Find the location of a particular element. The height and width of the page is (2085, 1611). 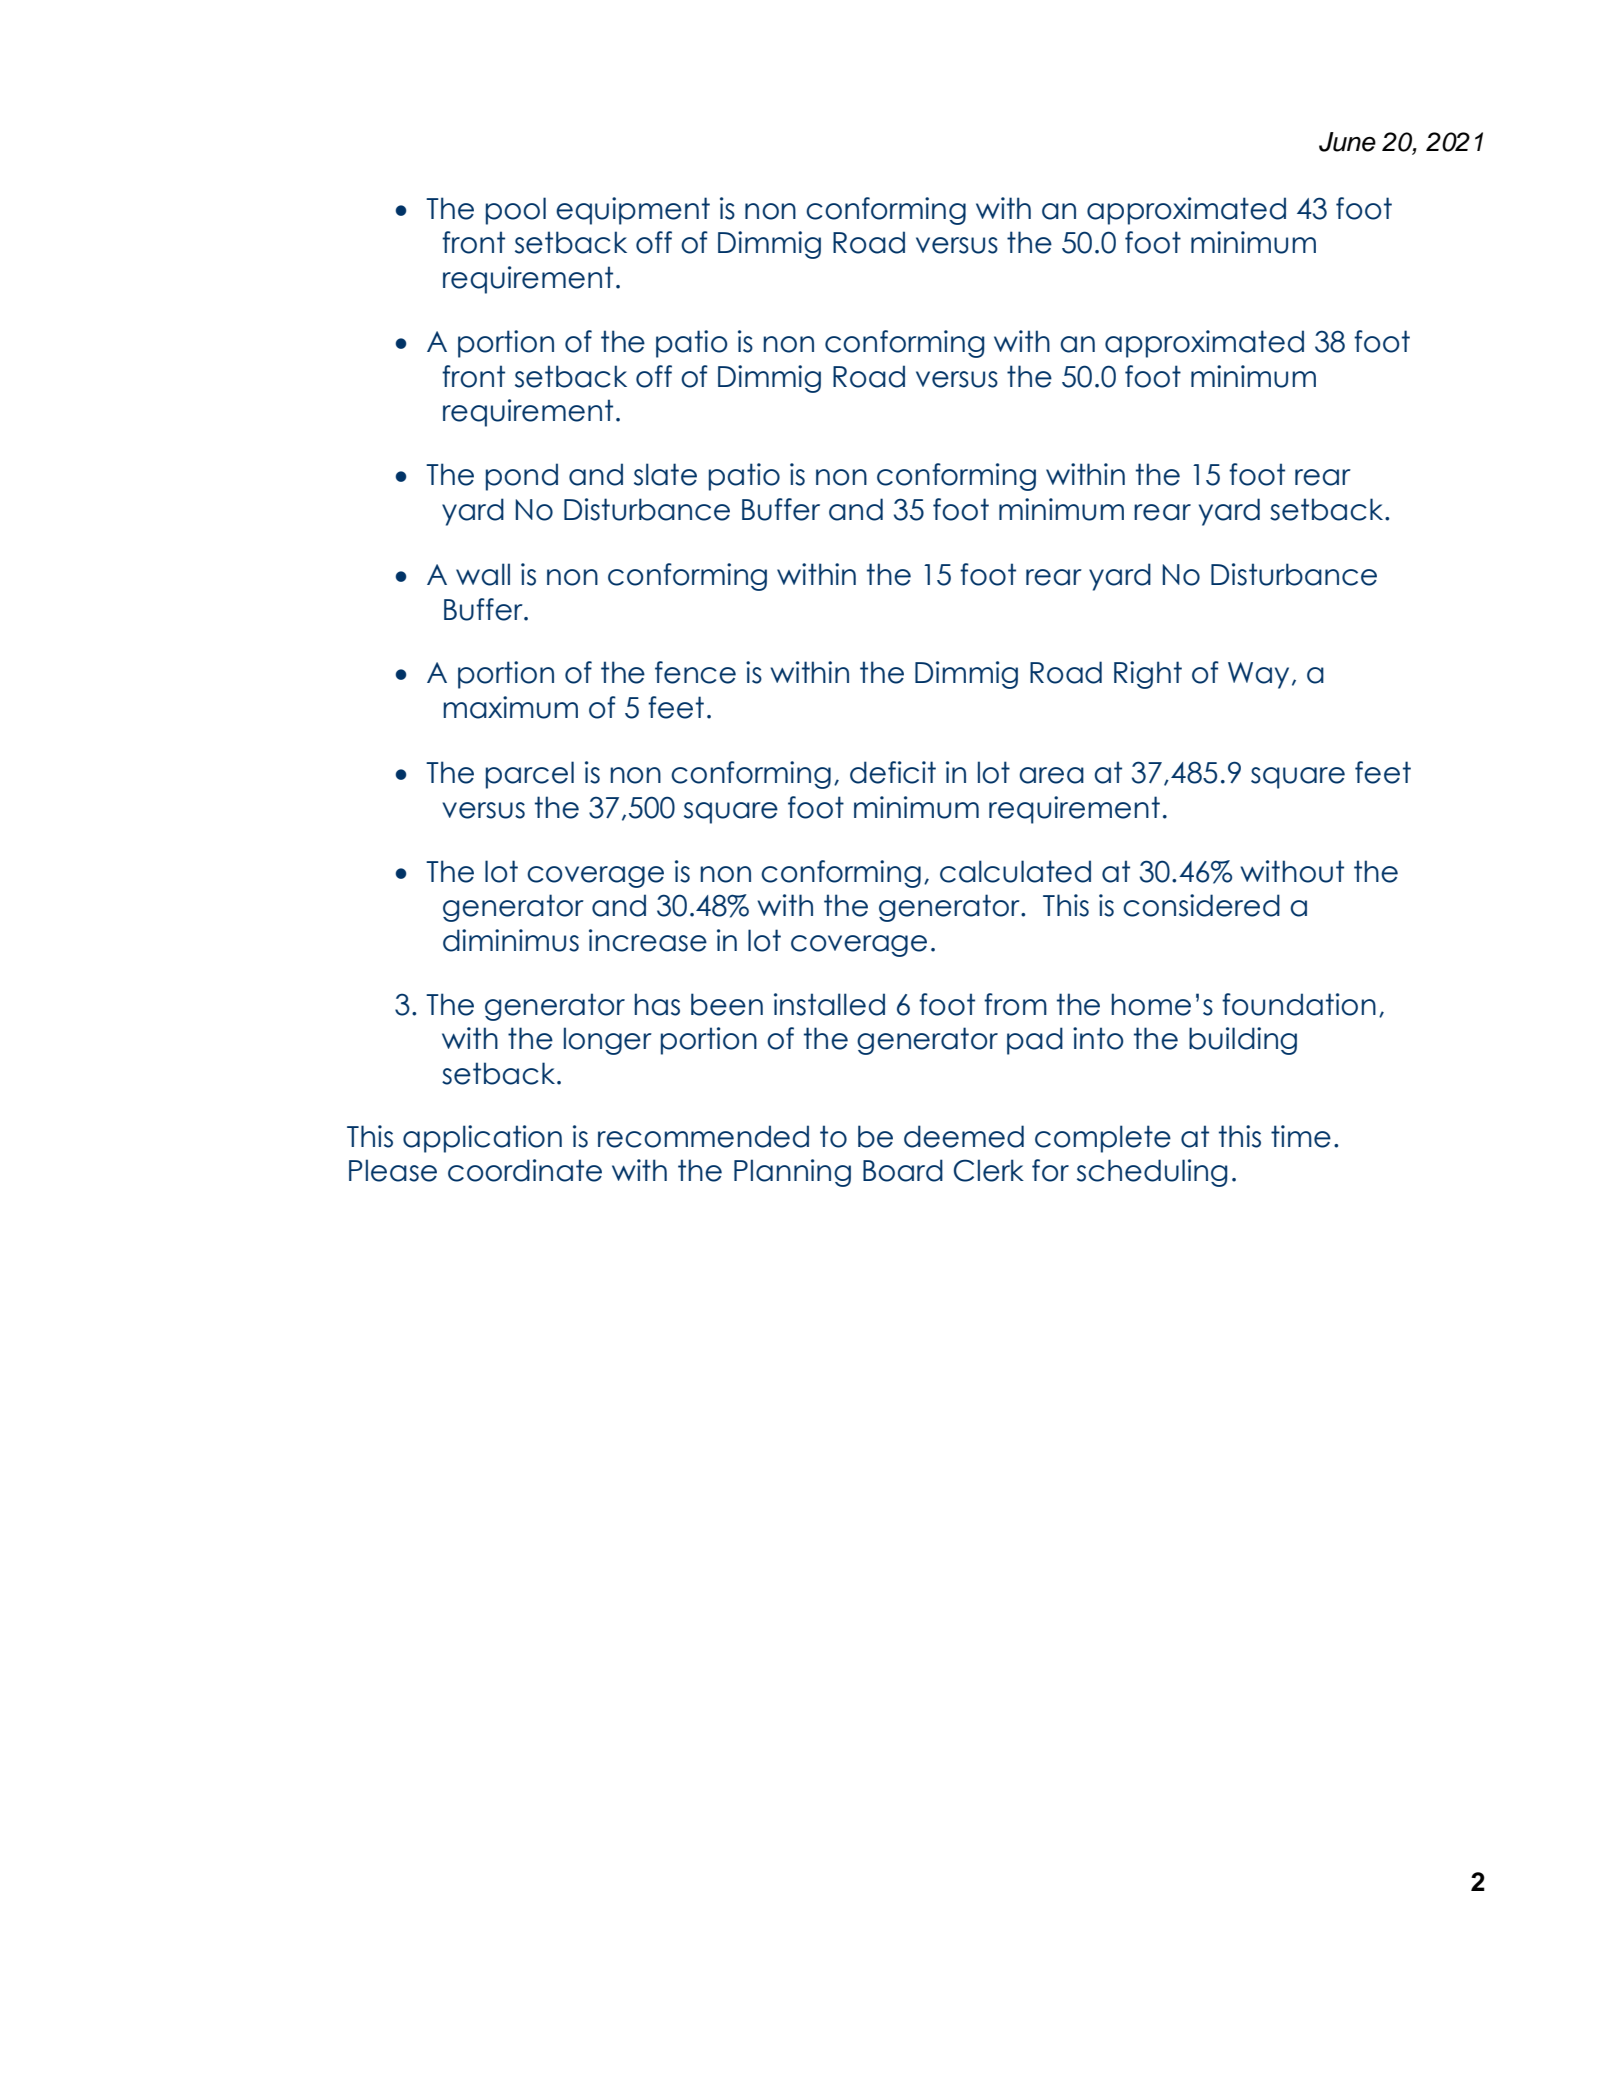

maximum is located at coordinates (510, 707).
